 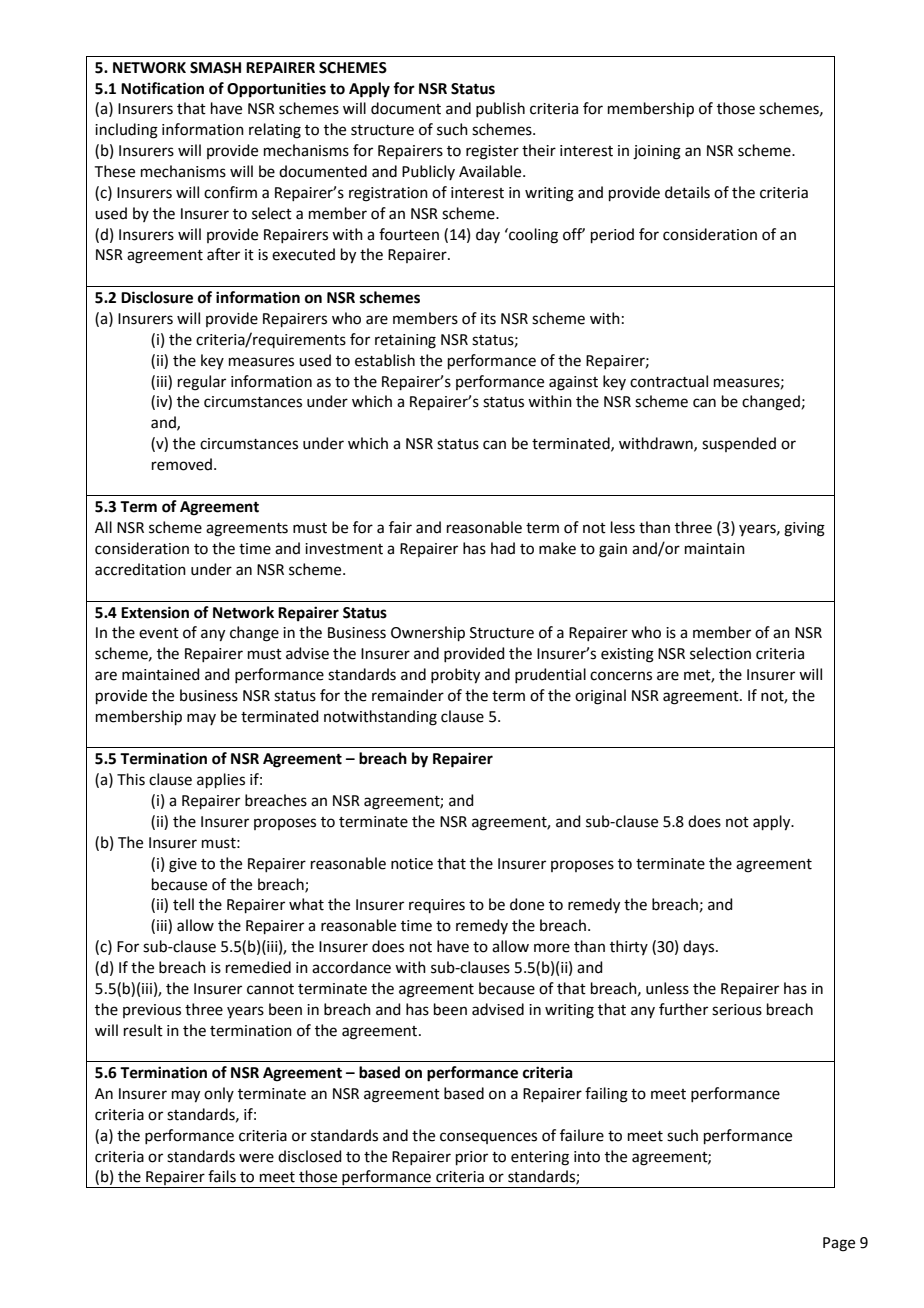 What do you see at coordinates (472, 1158) in the document?
I see `prior` at bounding box center [472, 1158].
